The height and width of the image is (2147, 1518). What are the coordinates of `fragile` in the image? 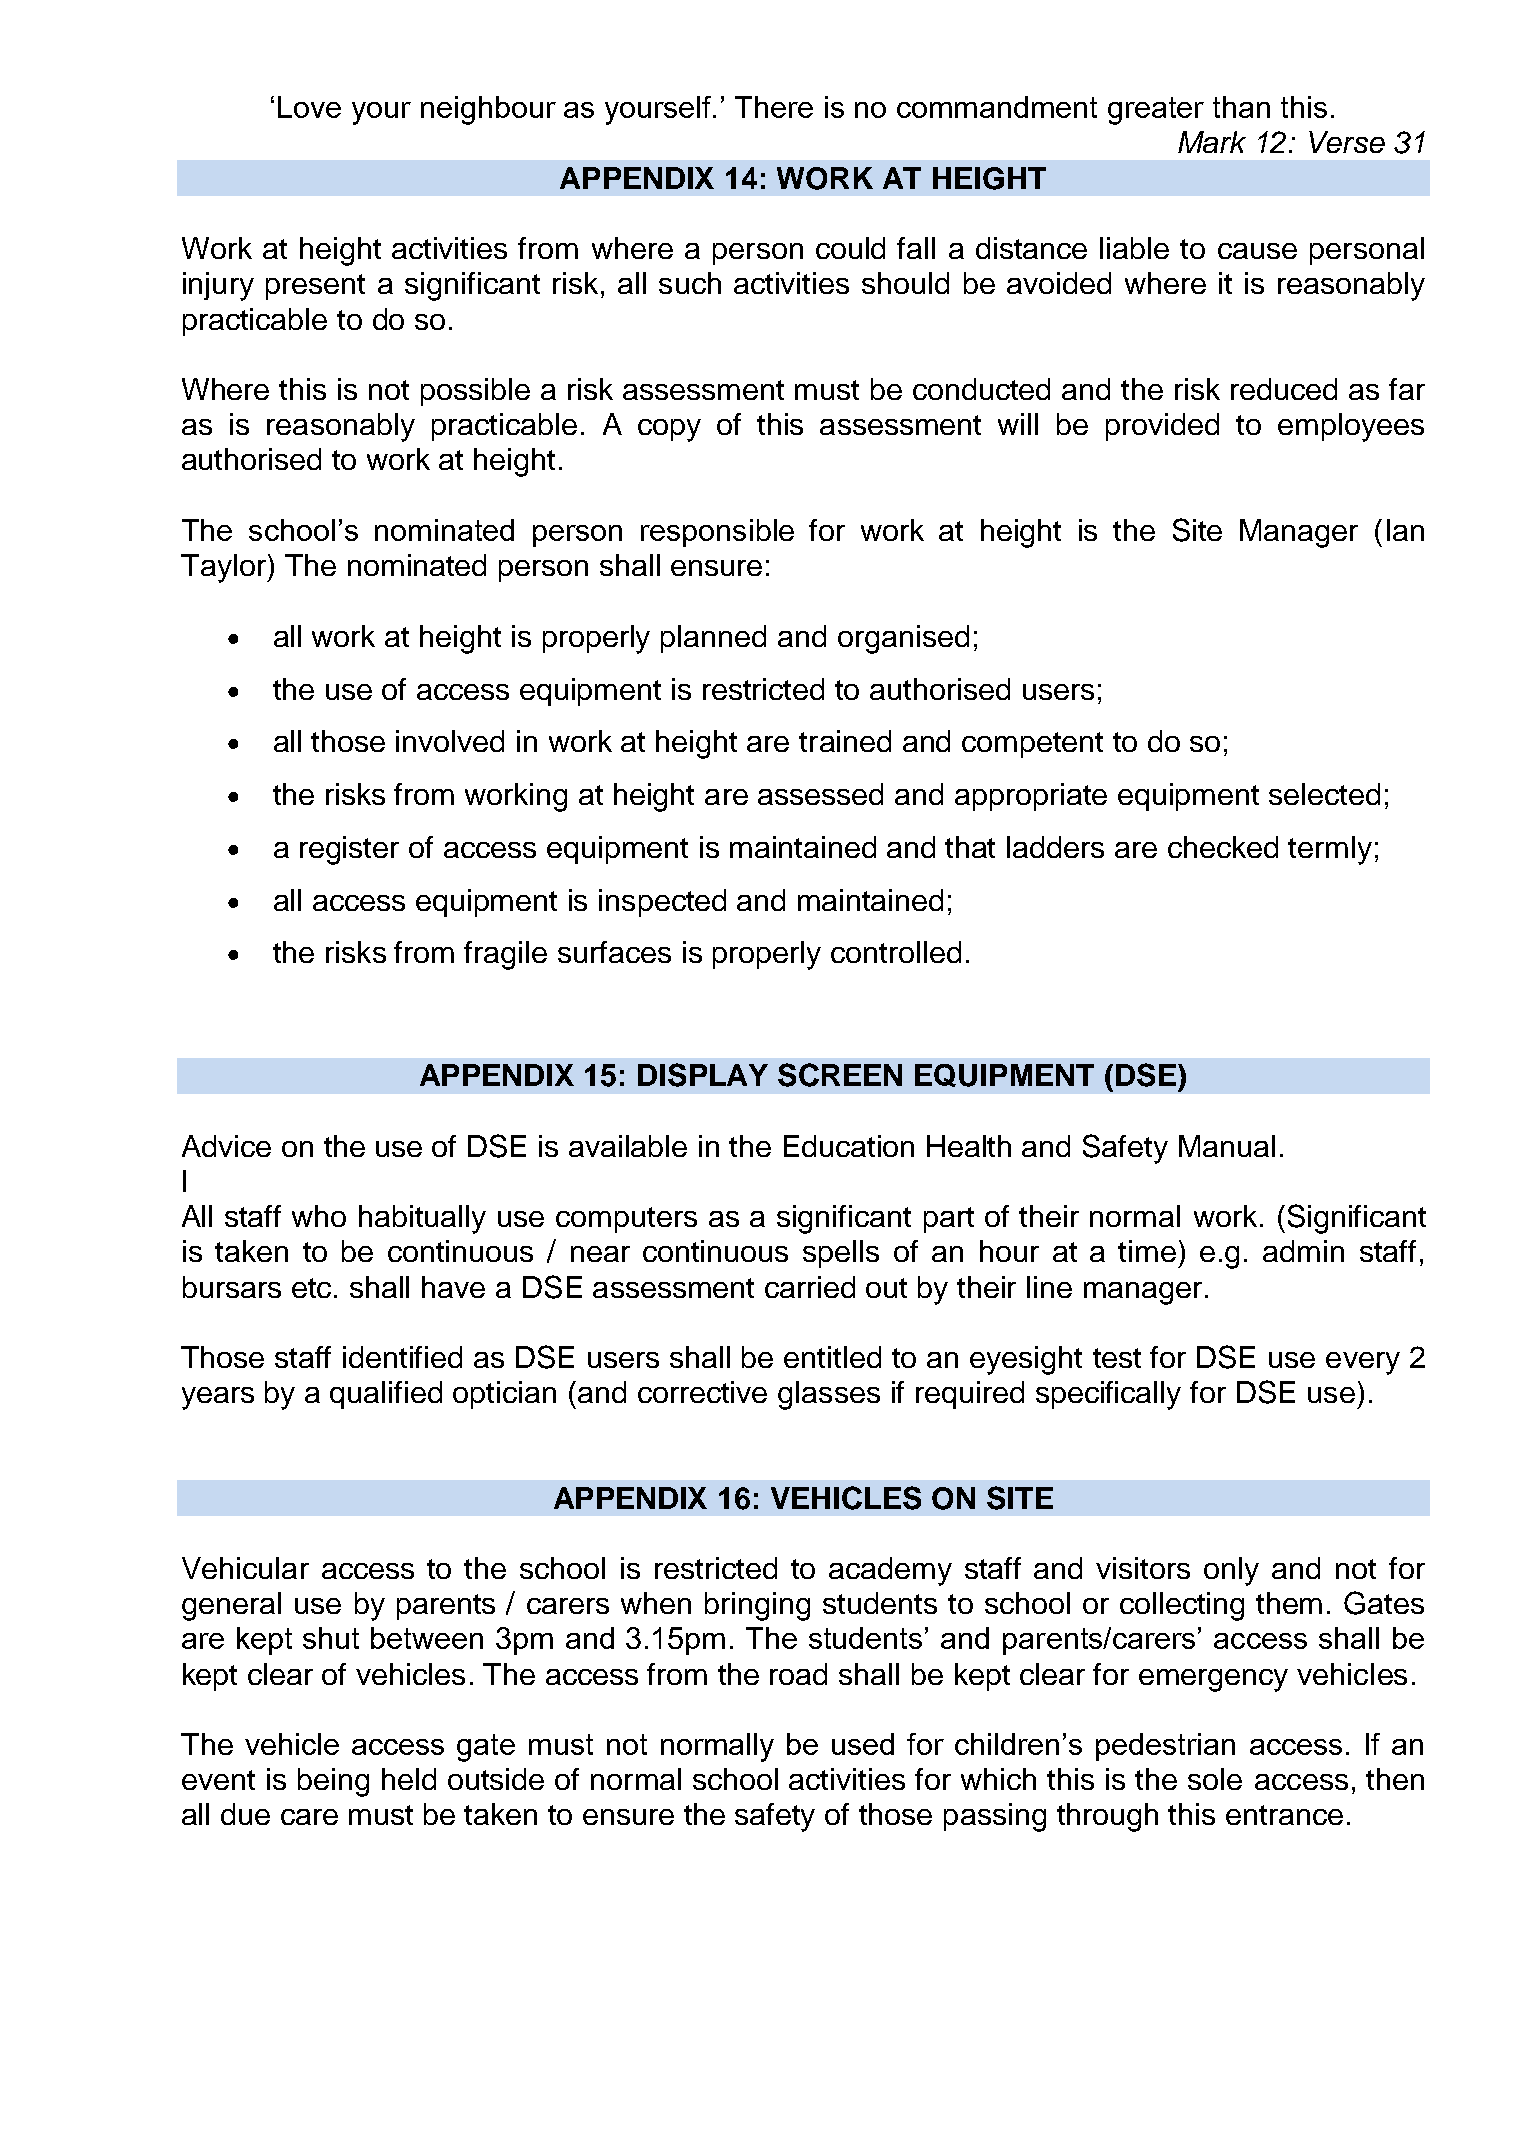 It's located at (505, 955).
